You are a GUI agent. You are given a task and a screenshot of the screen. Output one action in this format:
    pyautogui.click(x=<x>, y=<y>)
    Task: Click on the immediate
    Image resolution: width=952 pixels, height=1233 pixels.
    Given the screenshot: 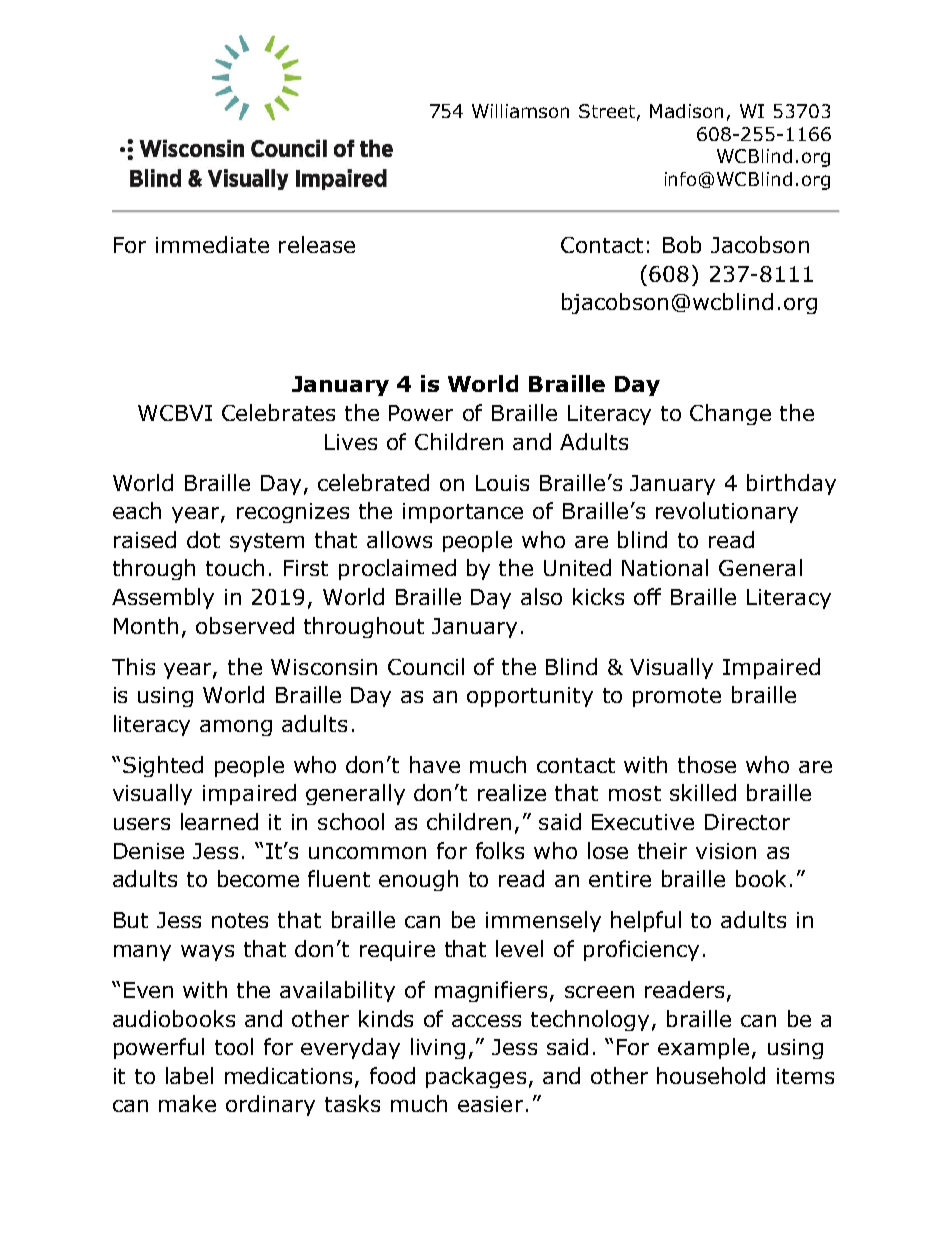 What is the action you would take?
    pyautogui.click(x=212, y=244)
